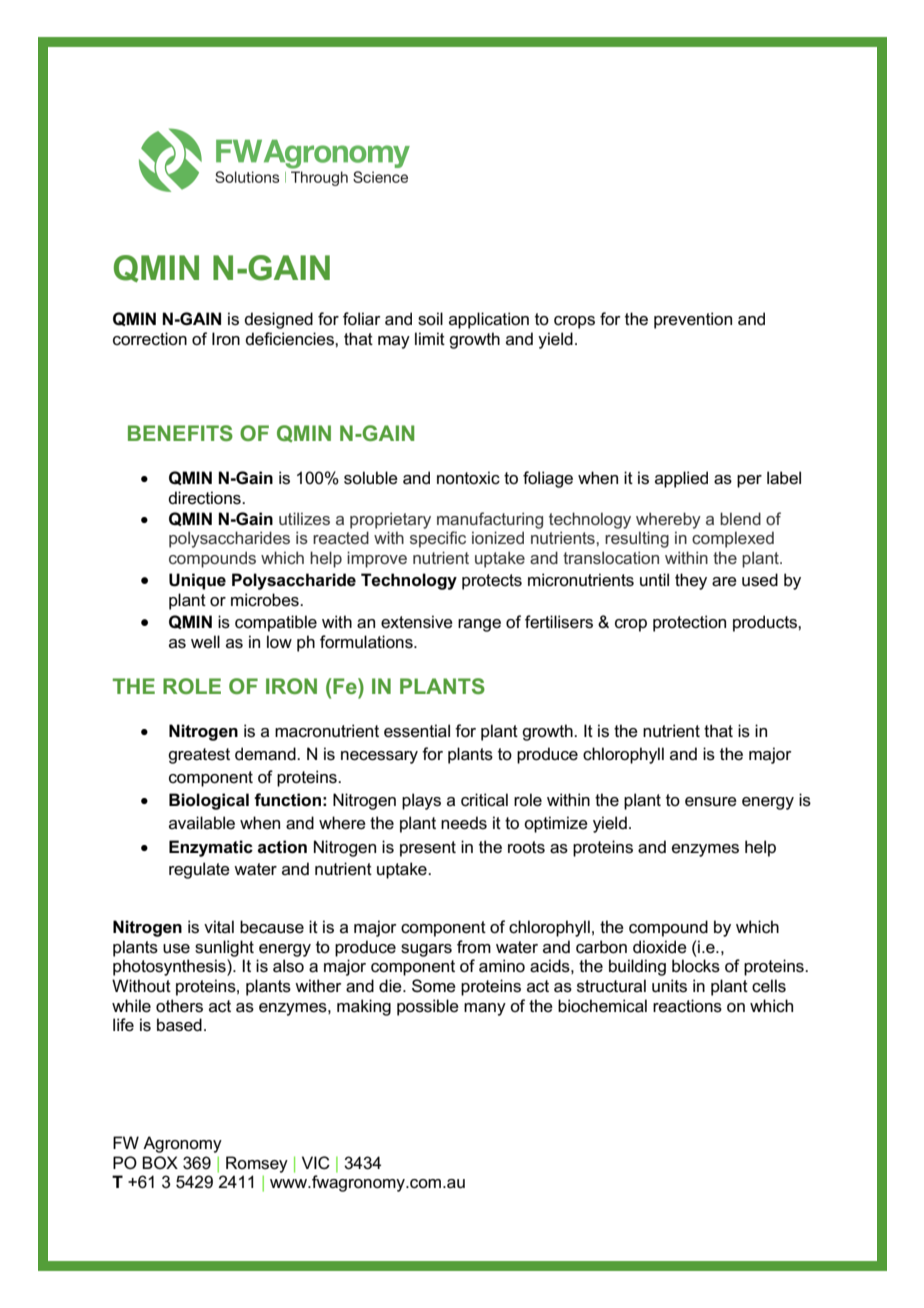 This screenshot has height=1308, width=924. What do you see at coordinates (160, 1162) in the screenshot?
I see `BOX` at bounding box center [160, 1162].
